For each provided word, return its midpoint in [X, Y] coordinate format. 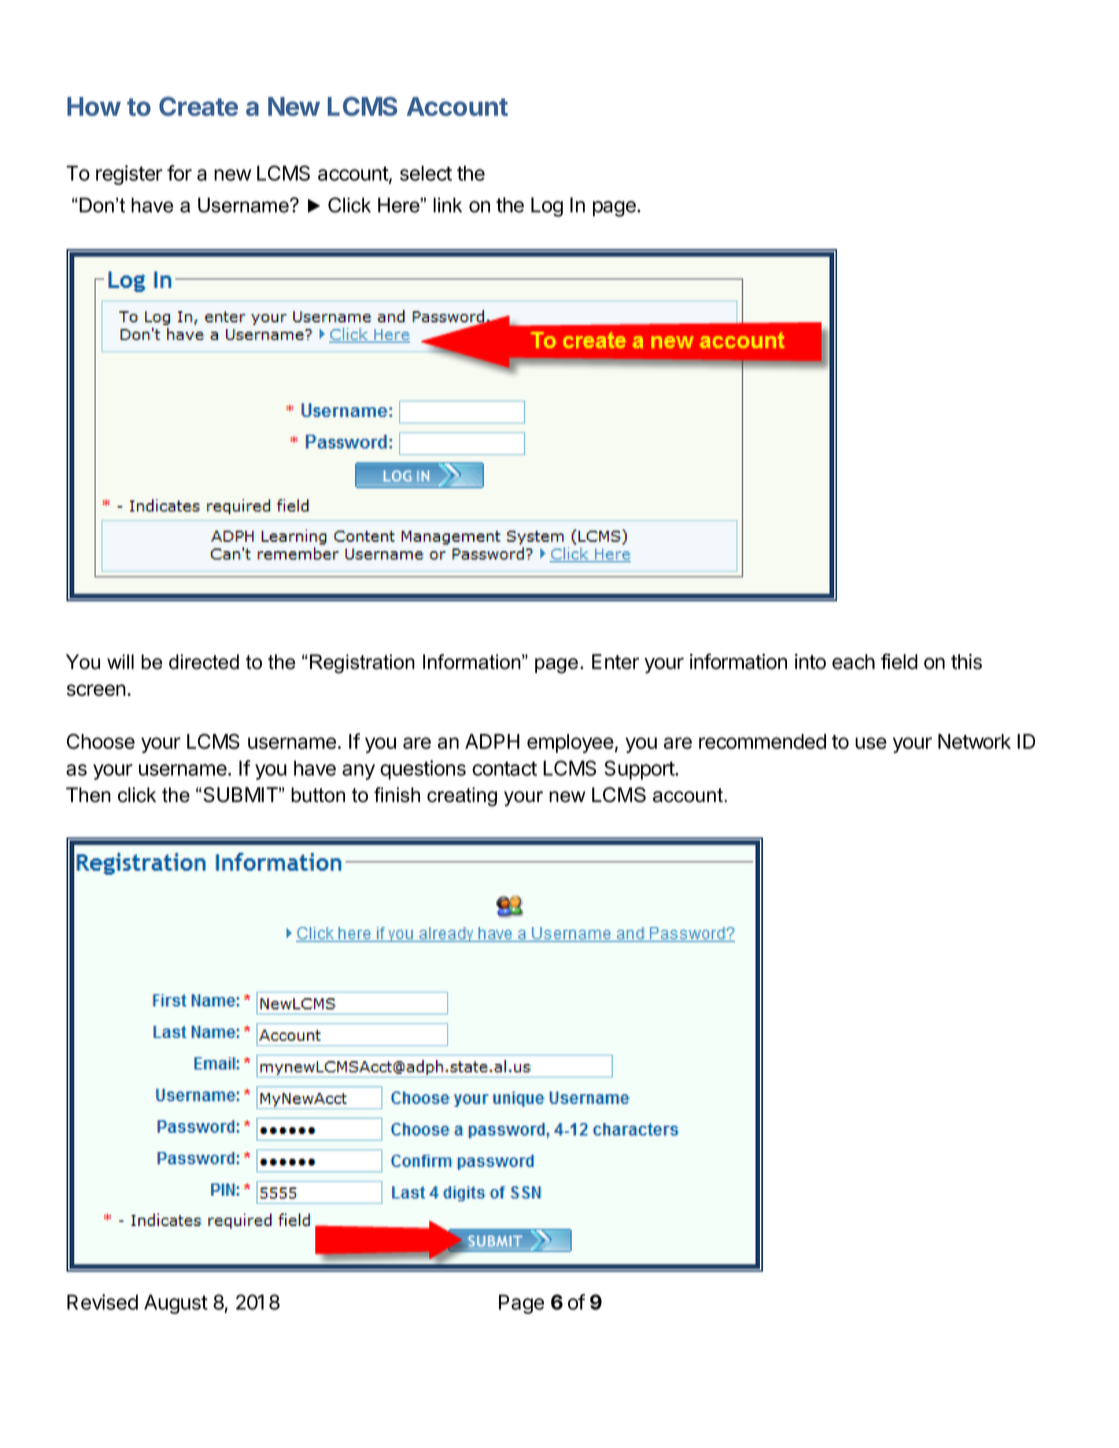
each [853, 662]
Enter [615, 662]
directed [204, 662]
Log [547, 207]
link [447, 205]
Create [198, 106]
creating [462, 797]
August [176, 1304]
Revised [102, 1302]
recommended [762, 741]
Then [88, 795]
